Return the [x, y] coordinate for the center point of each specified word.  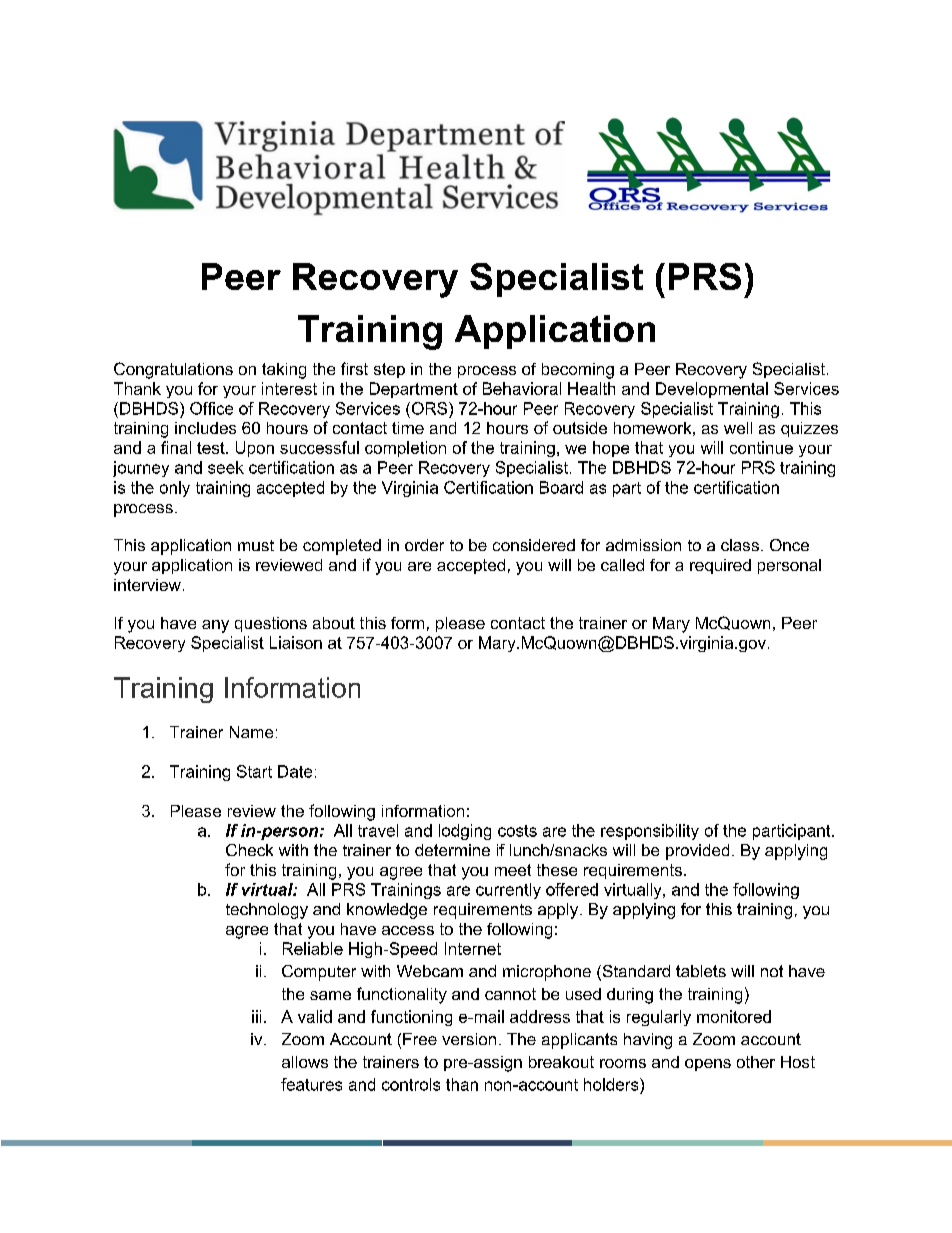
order [424, 545]
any [215, 626]
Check [249, 850]
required [720, 566]
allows [305, 1062]
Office [211, 408]
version [469, 1039]
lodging [465, 832]
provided [697, 852]
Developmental [712, 390]
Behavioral [522, 388]
